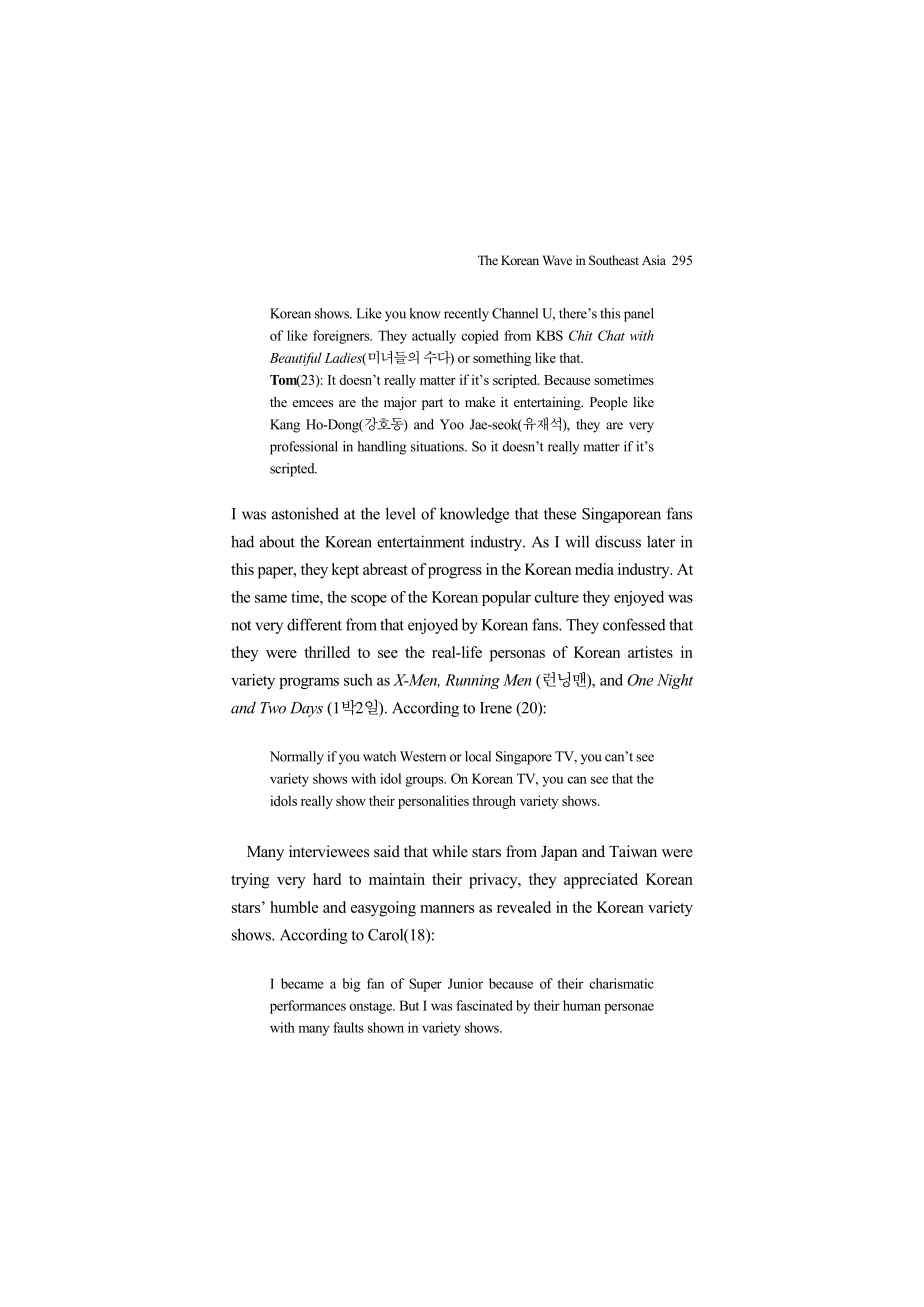 Image resolution: width=924 pixels, height=1307 pixels. What do you see at coordinates (329, 851) in the image?
I see `interviewees` at bounding box center [329, 851].
